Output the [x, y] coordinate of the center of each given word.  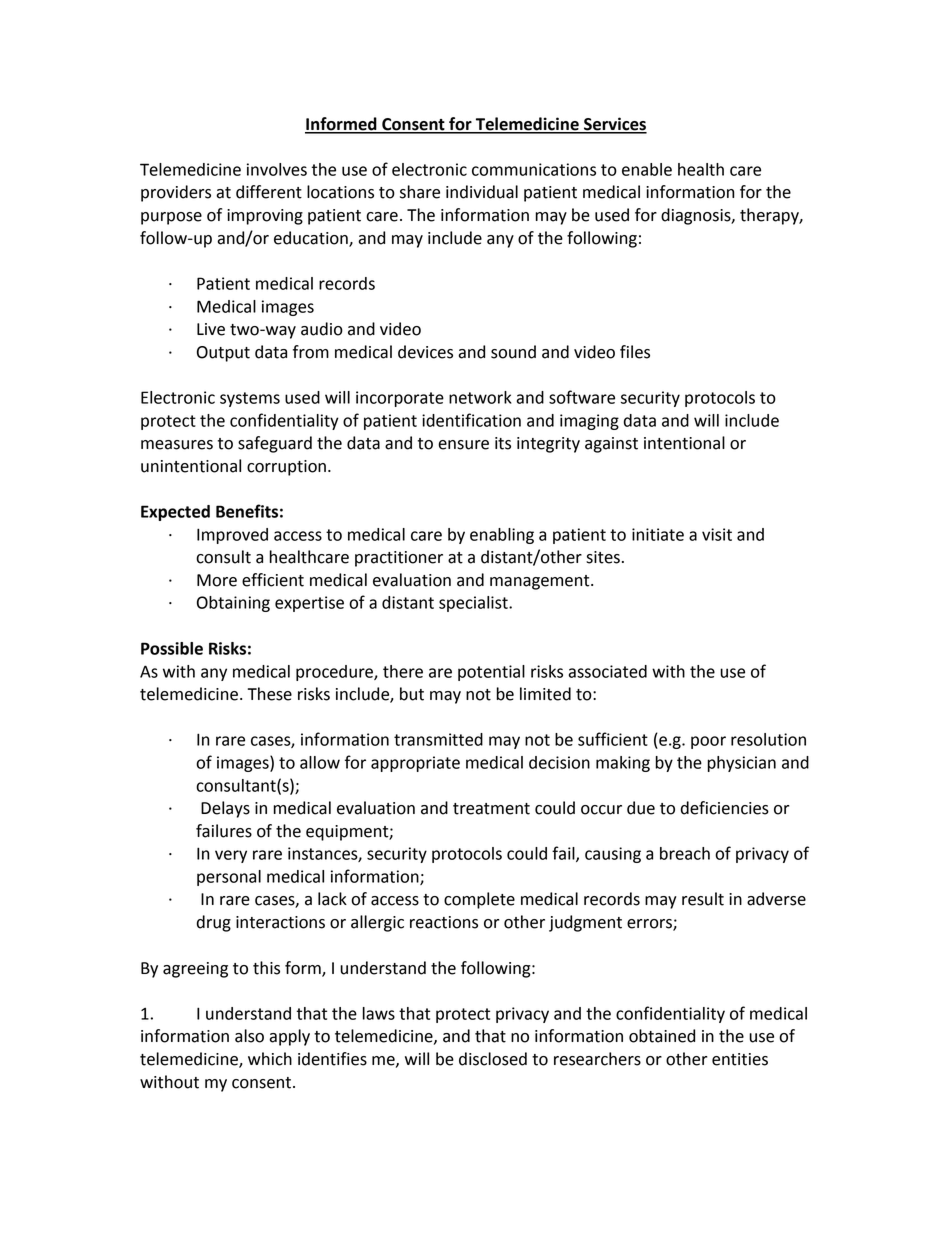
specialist [474, 604]
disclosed [493, 1059]
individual [482, 192]
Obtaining [233, 604]
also [249, 1036]
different [269, 192]
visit [717, 534]
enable [647, 169]
